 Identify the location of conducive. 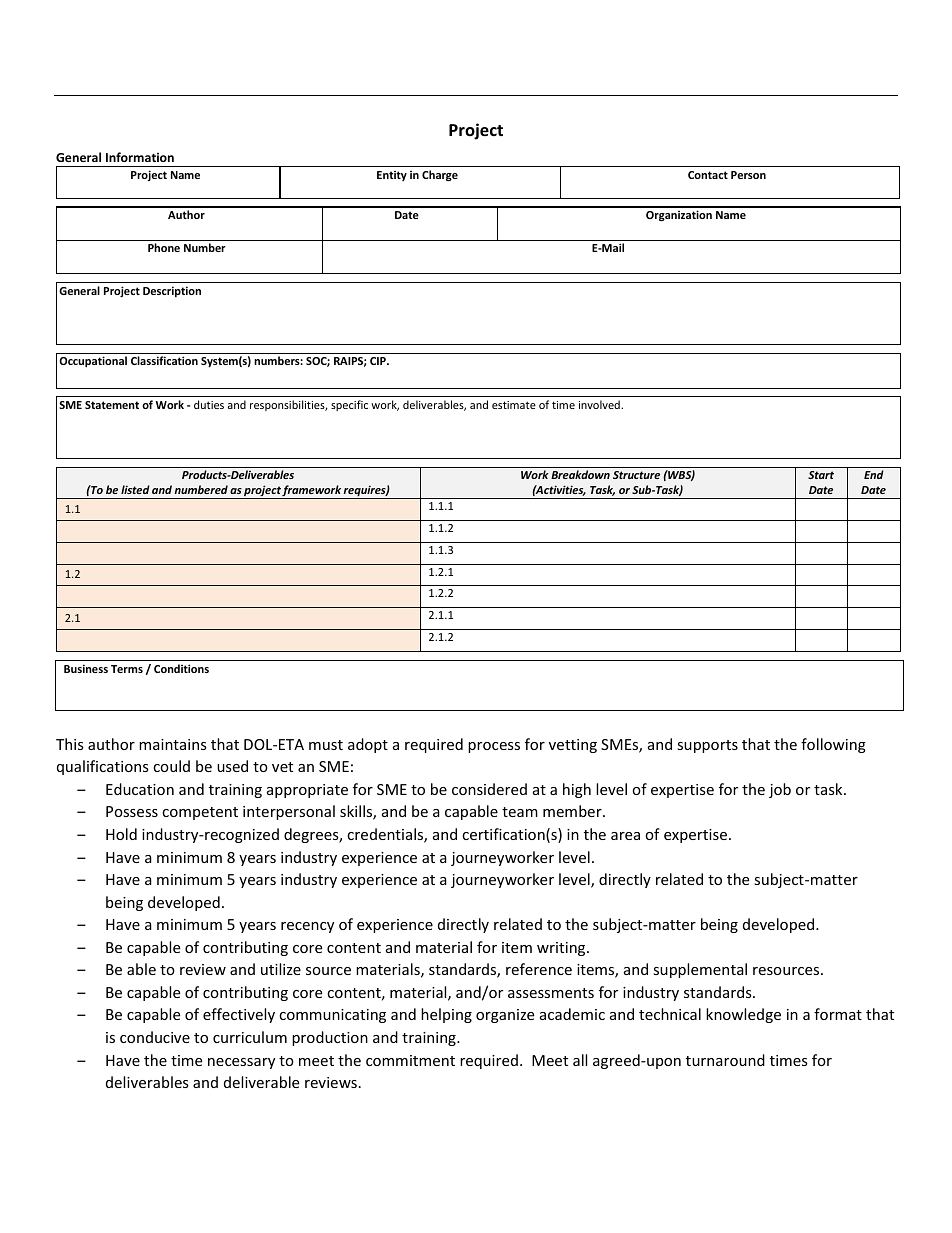
(155, 1037).
